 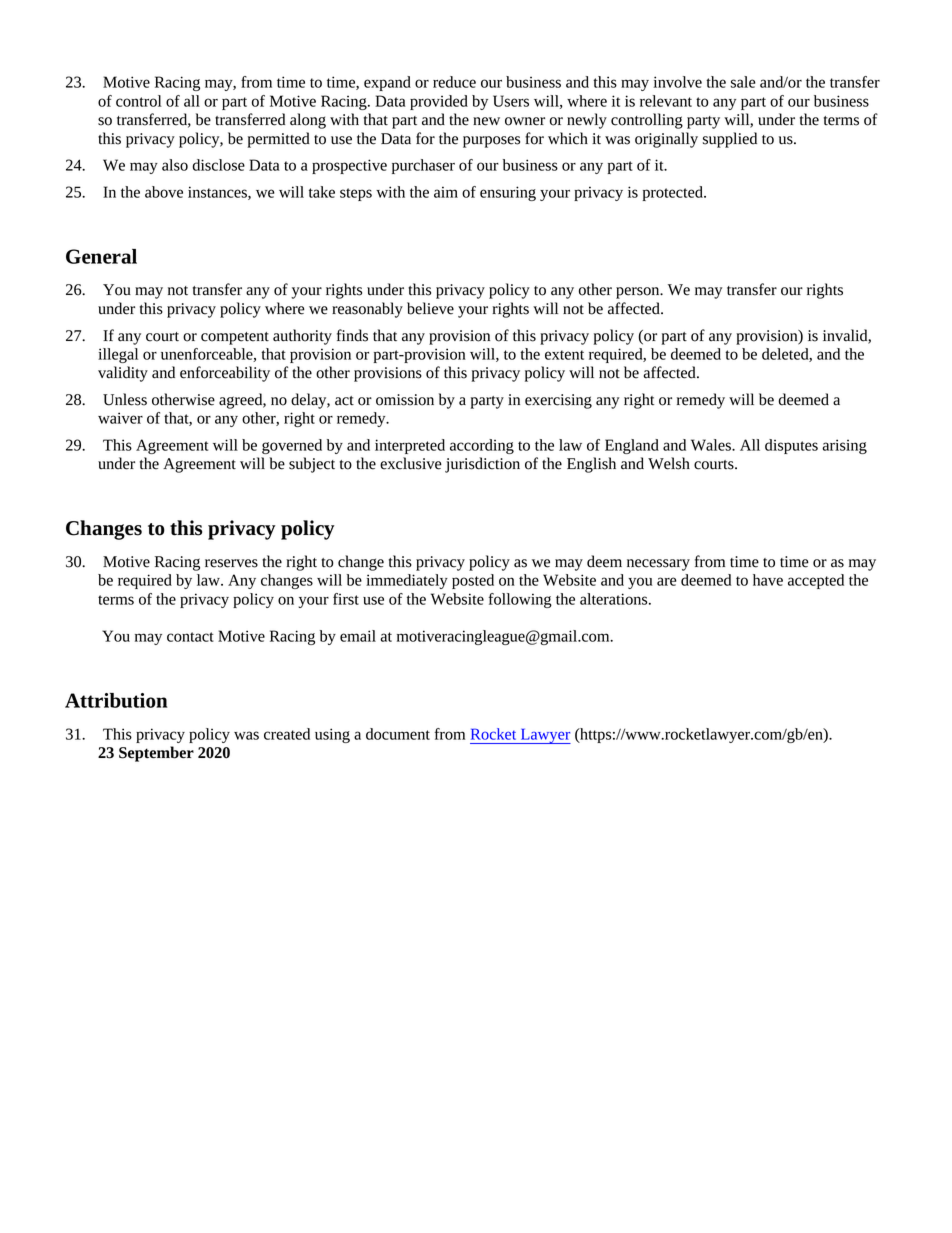 I want to click on ensuring, so click(x=508, y=193).
